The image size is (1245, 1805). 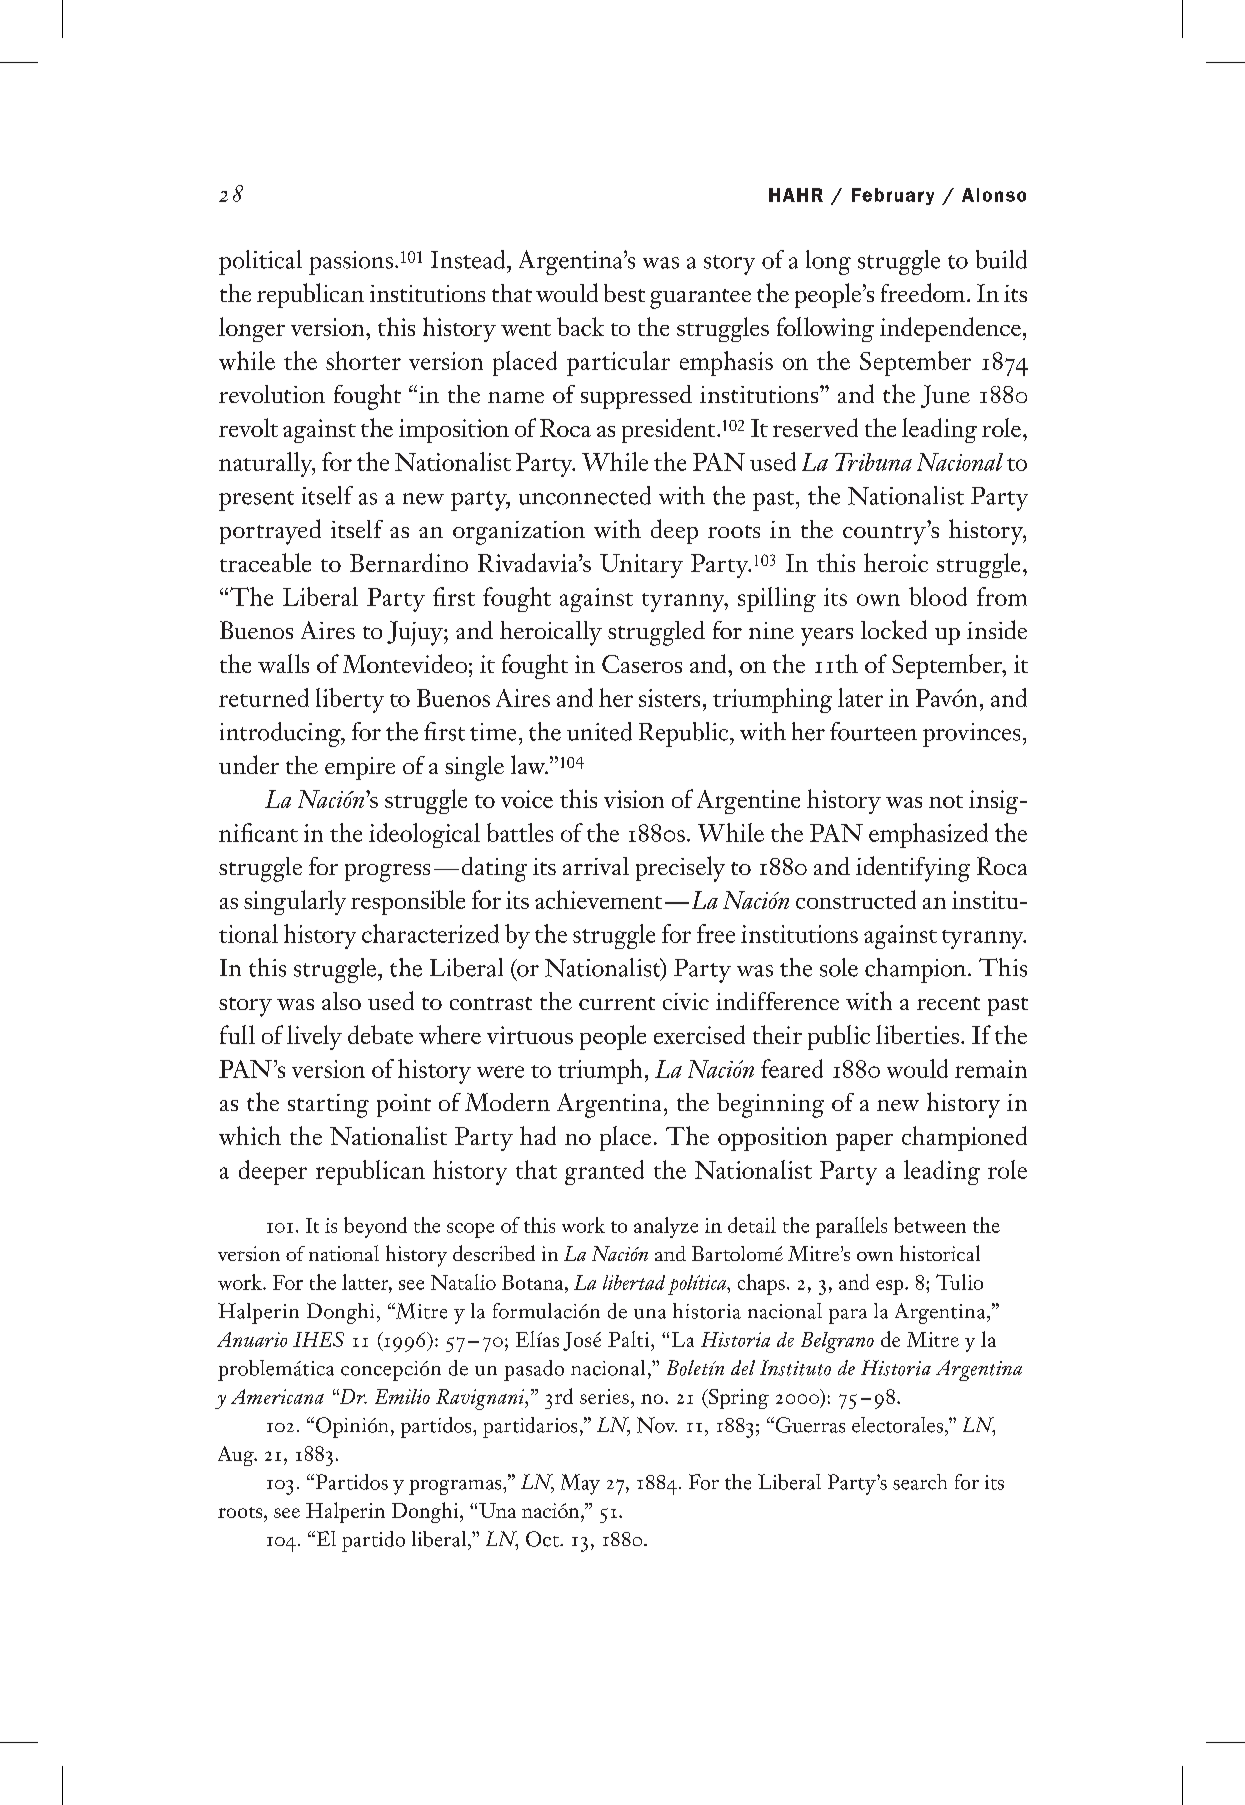 I want to click on Aug, so click(x=237, y=1456).
